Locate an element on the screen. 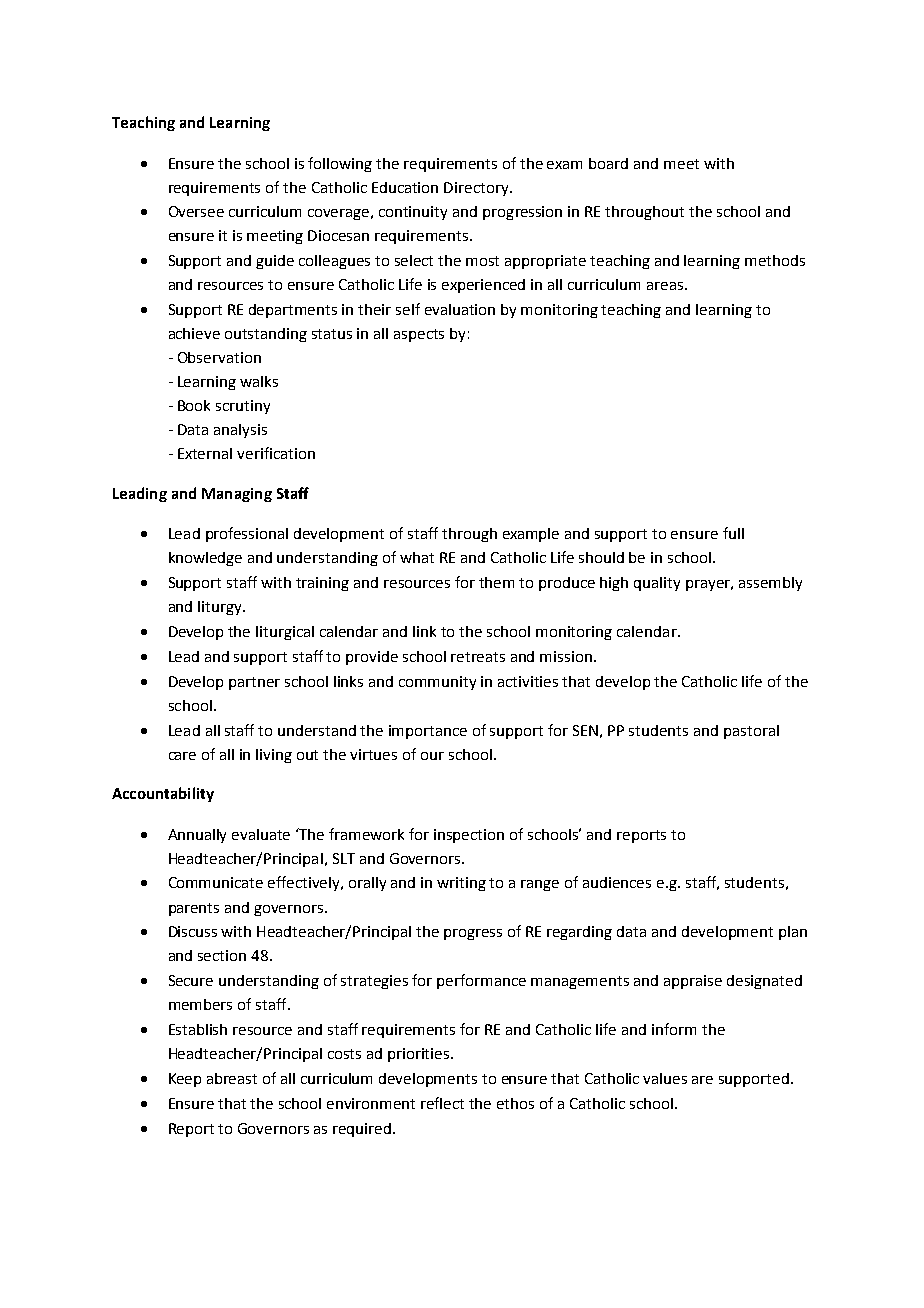  pastoral is located at coordinates (751, 732).
